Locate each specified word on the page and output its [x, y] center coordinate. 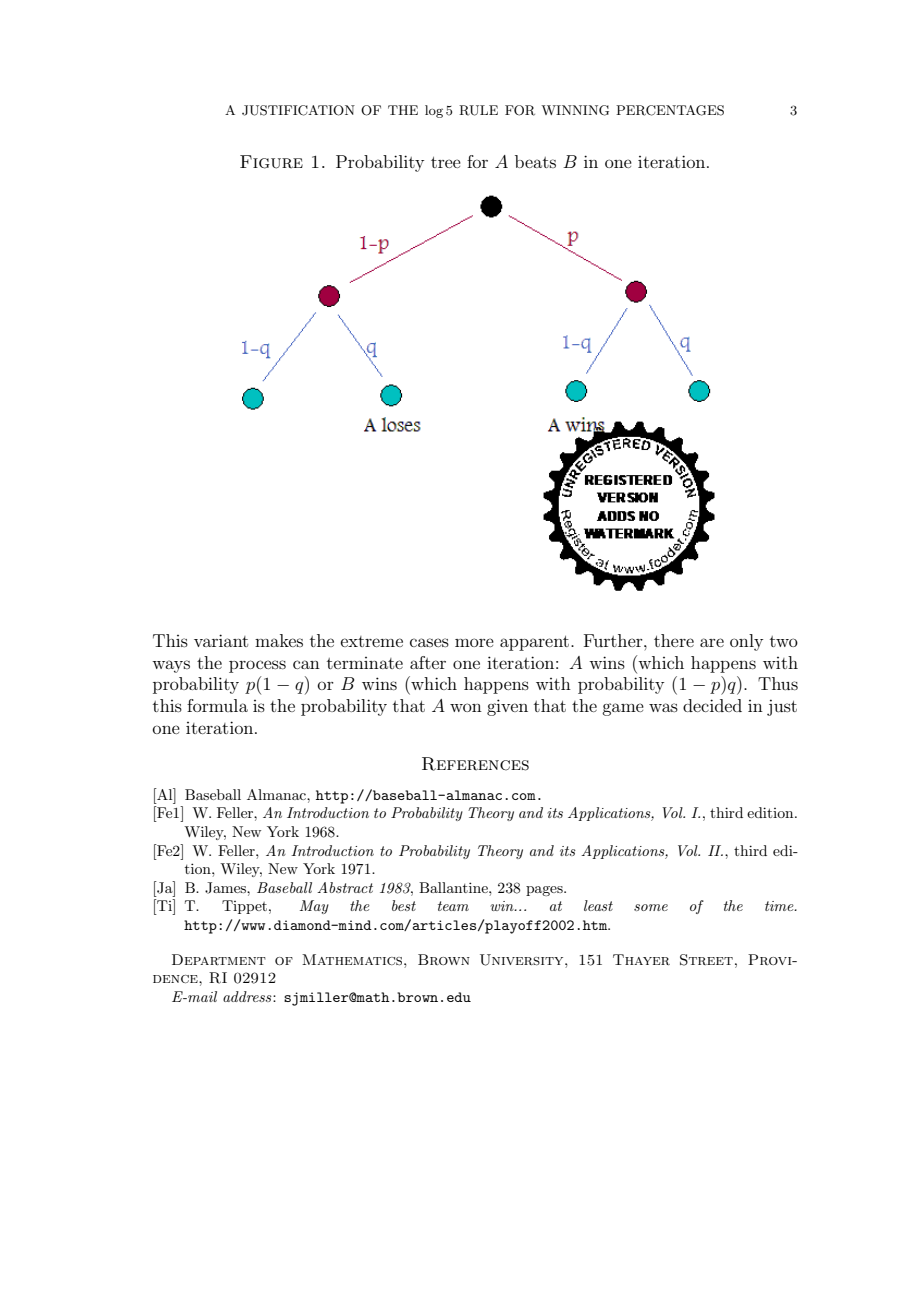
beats [535, 161]
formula [217, 705]
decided [712, 705]
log [434, 111]
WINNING [575, 110]
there [674, 640]
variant [221, 640]
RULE [478, 110]
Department [219, 959]
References [475, 764]
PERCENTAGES [670, 110]
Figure [271, 162]
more [474, 642]
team [453, 906]
